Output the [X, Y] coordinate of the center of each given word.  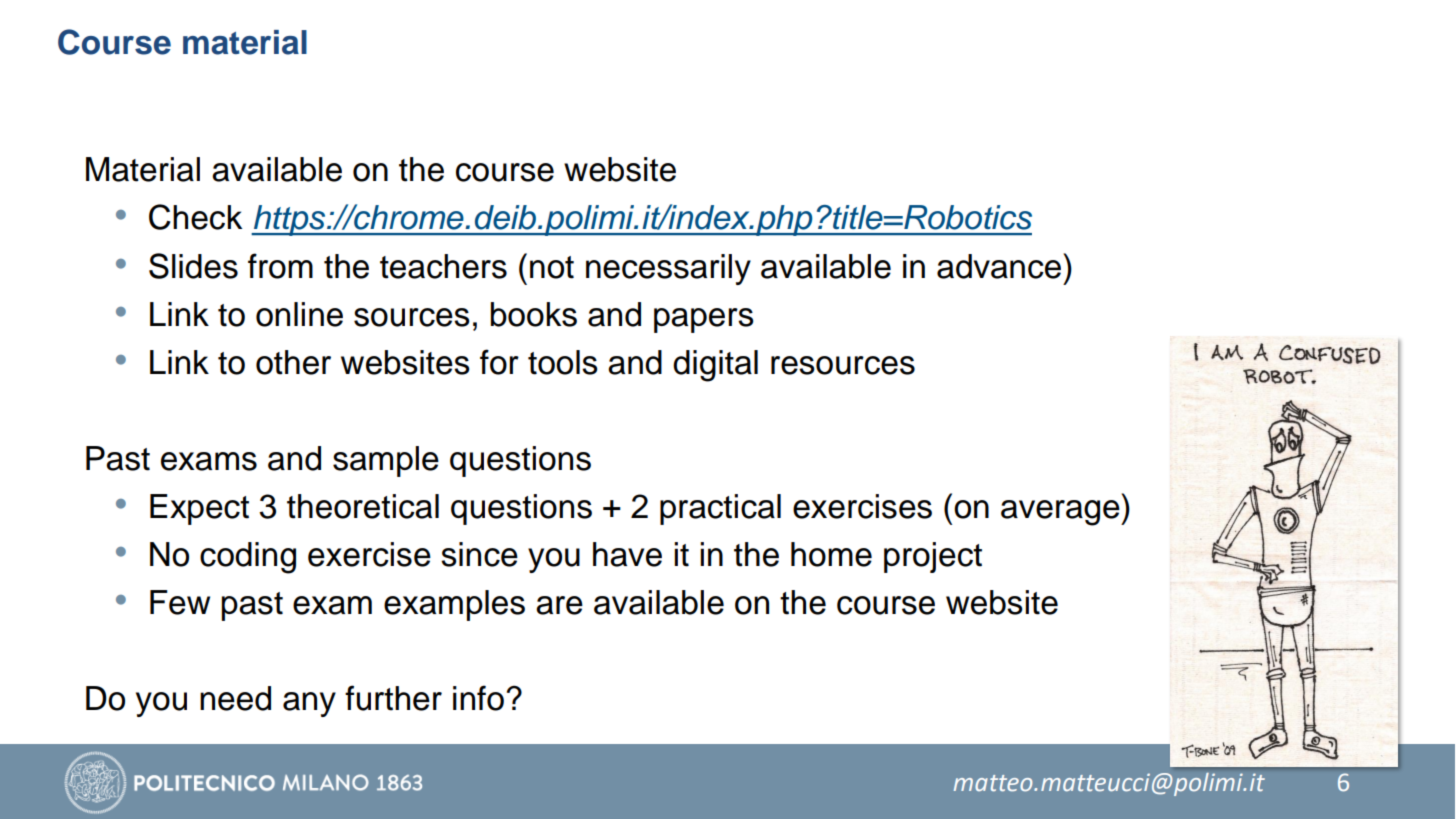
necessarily [668, 269]
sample [386, 461]
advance [1000, 266]
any [309, 704]
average [1061, 513]
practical [720, 509]
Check [195, 217]
